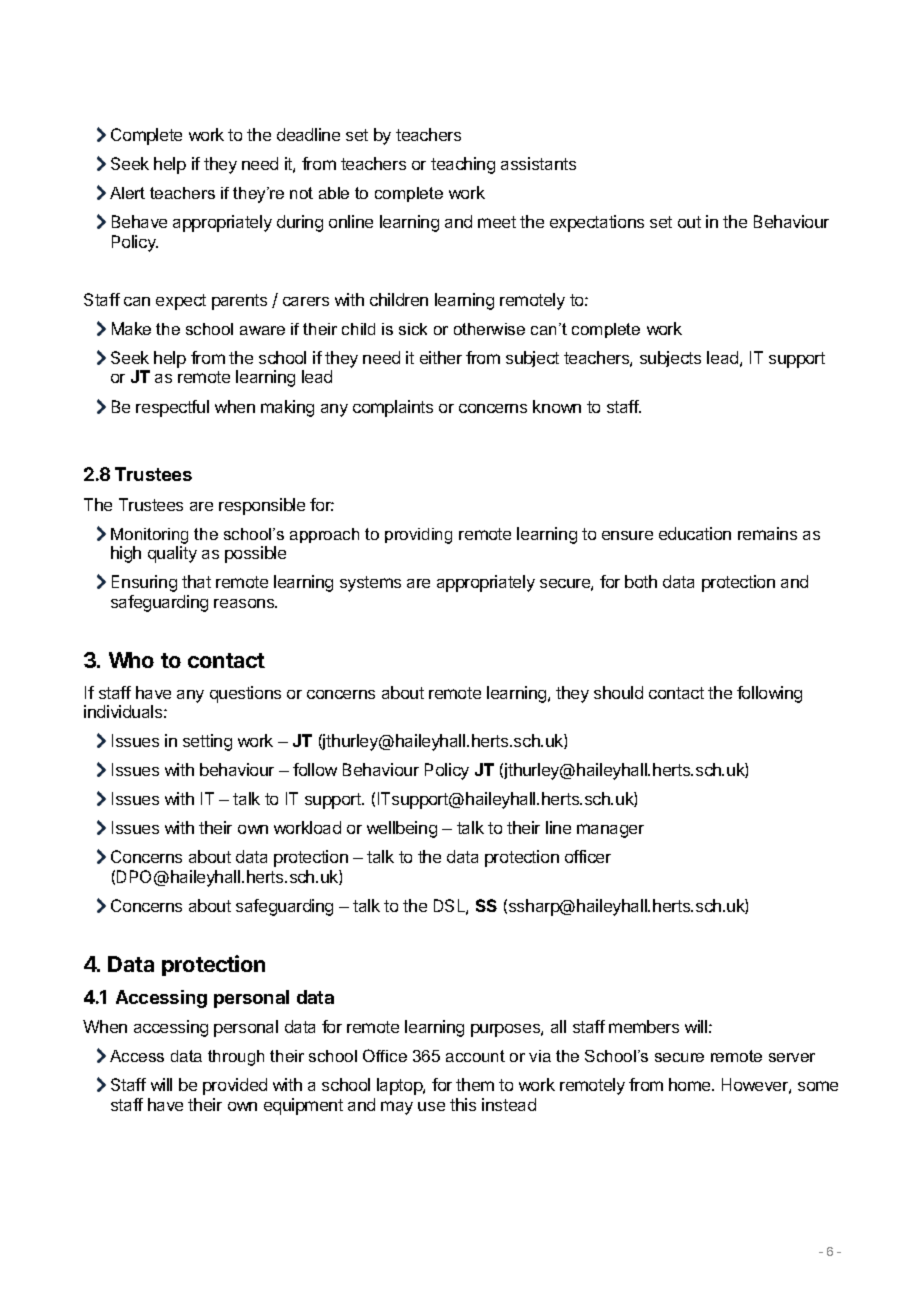  Describe the element at coordinates (235, 1086) in the screenshot. I see `provided` at that location.
